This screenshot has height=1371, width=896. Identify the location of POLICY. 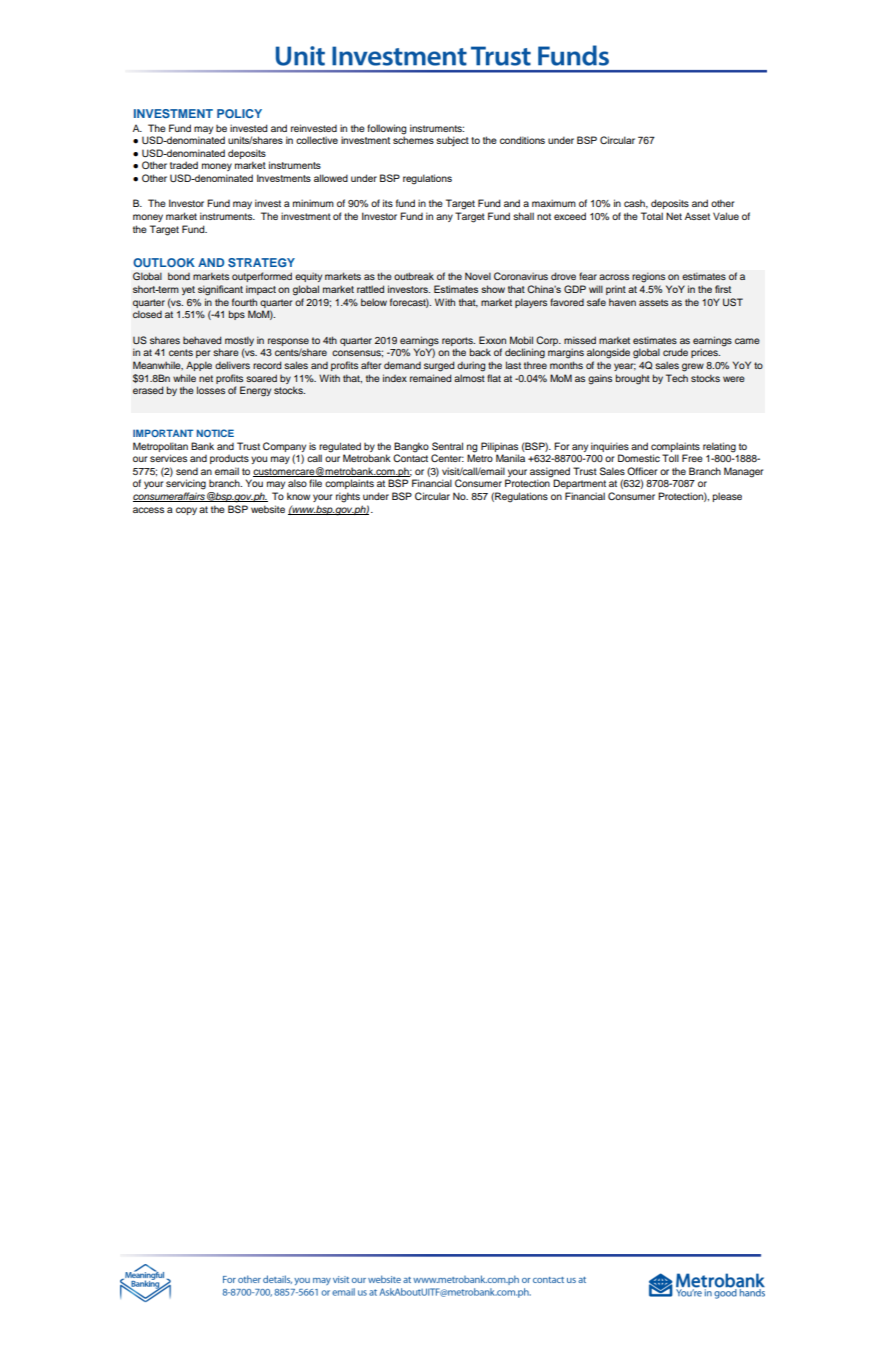
(239, 113).
